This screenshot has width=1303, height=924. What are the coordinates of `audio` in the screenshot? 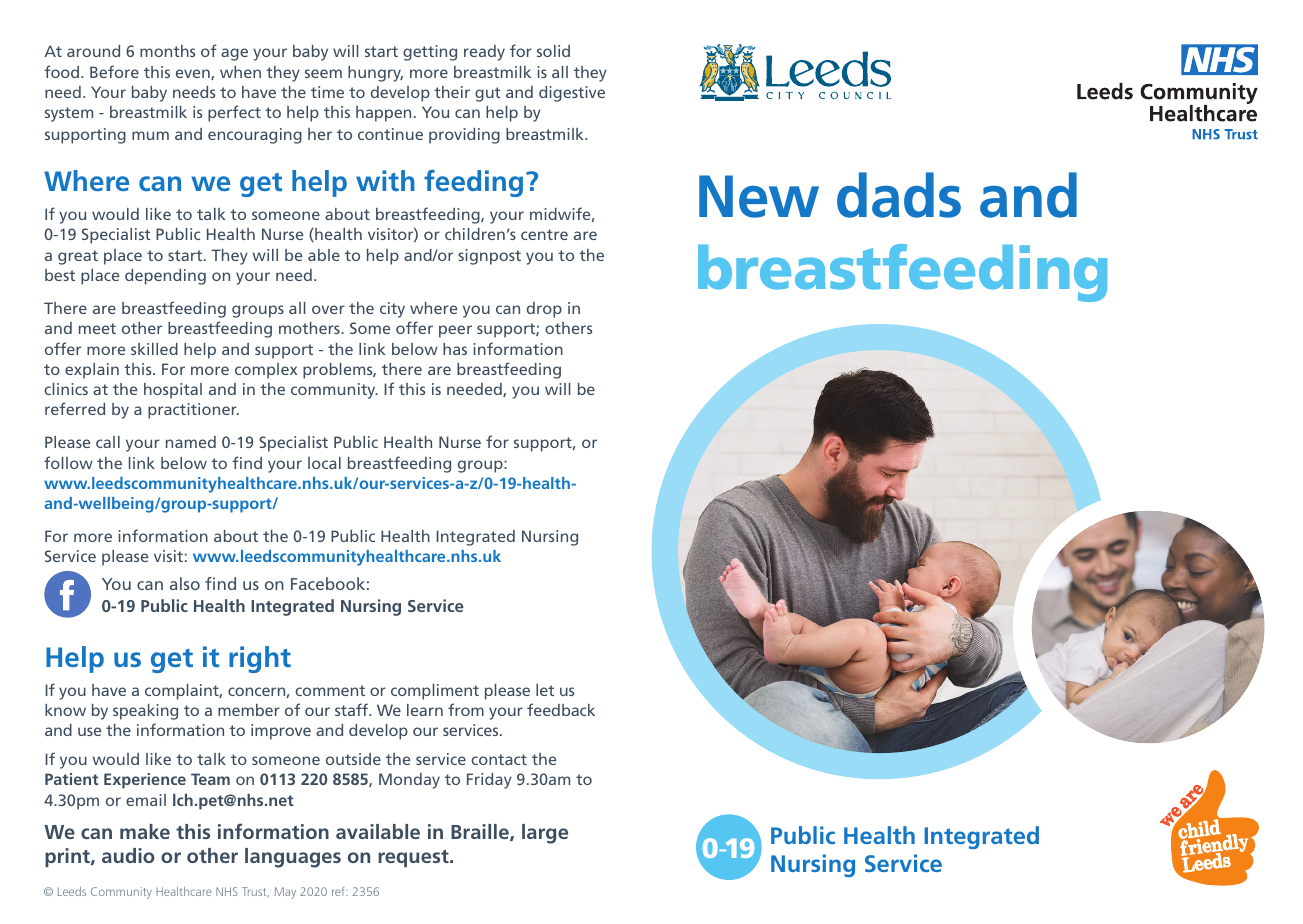 It's located at (128, 855).
